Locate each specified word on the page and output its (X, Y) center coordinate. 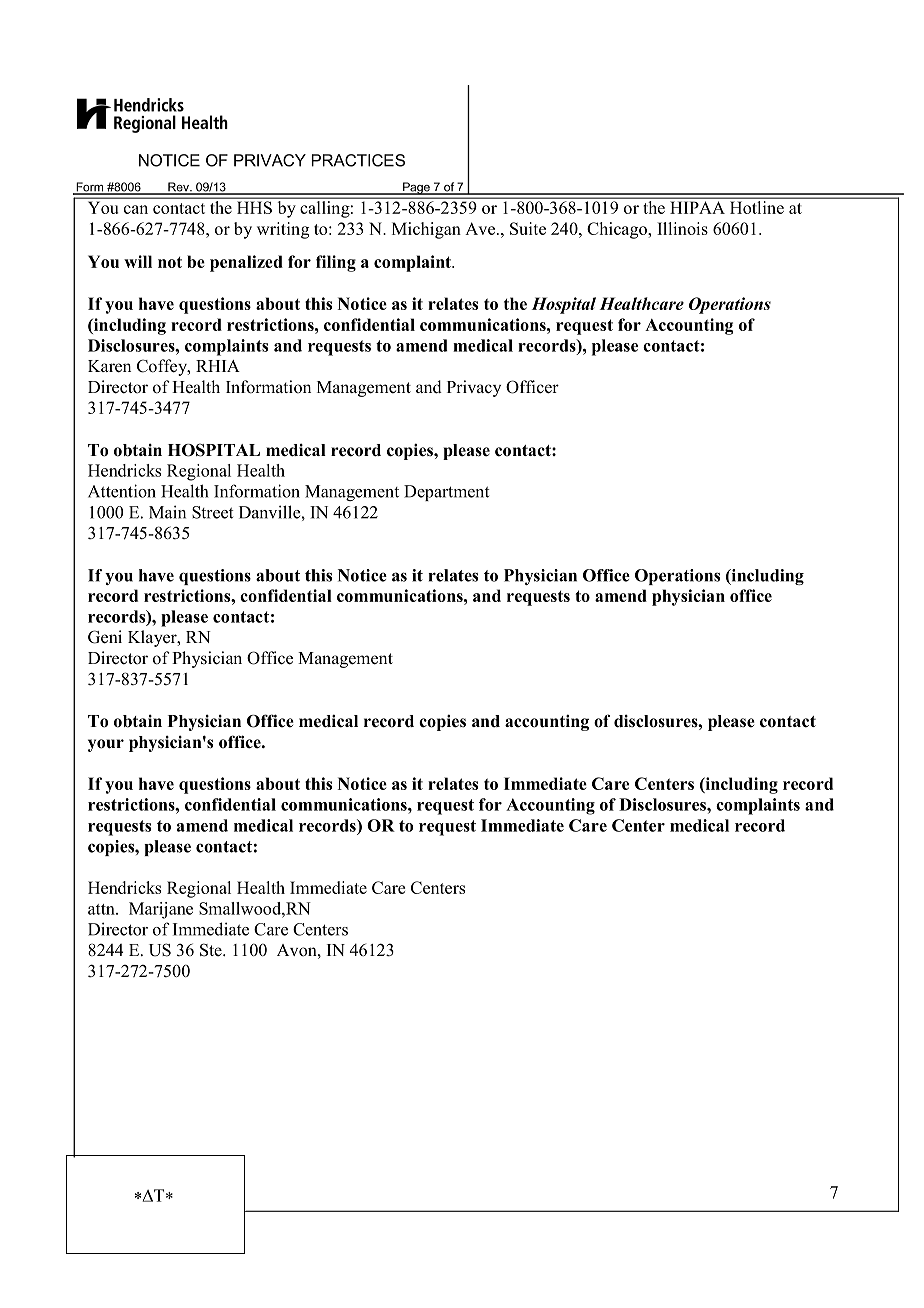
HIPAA (698, 208)
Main (167, 512)
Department (447, 493)
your (106, 745)
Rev (178, 188)
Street (213, 512)
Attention (122, 491)
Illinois (682, 228)
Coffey (163, 367)
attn (102, 909)
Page (416, 188)
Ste (212, 950)
